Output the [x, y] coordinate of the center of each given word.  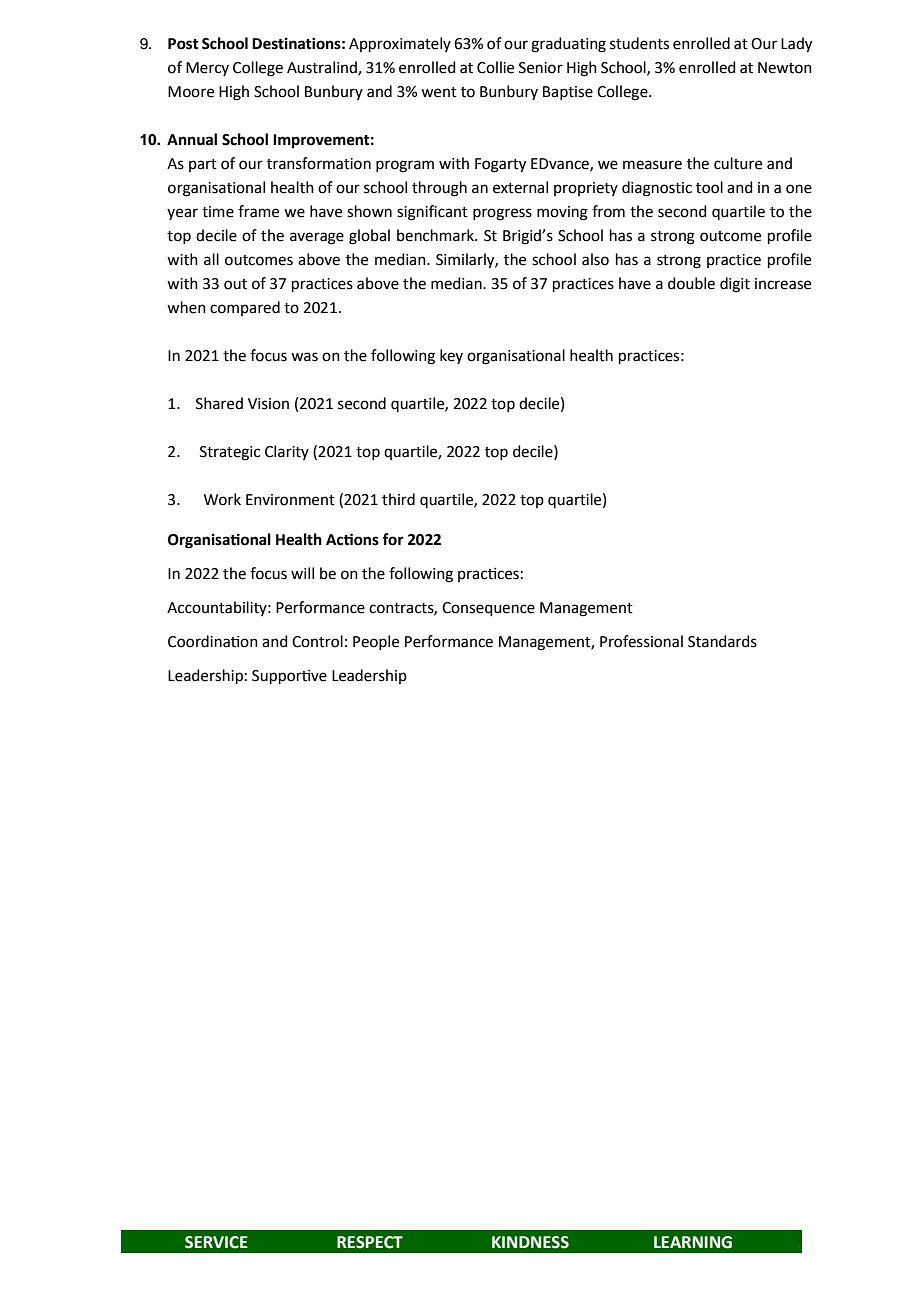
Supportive [289, 677]
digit [735, 285]
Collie [495, 67]
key [451, 356]
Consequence [488, 609]
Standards [722, 641]
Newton [785, 68]
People [376, 642]
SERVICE [216, 1242]
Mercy [207, 69]
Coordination [213, 641]
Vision [268, 404]
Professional [641, 641]
